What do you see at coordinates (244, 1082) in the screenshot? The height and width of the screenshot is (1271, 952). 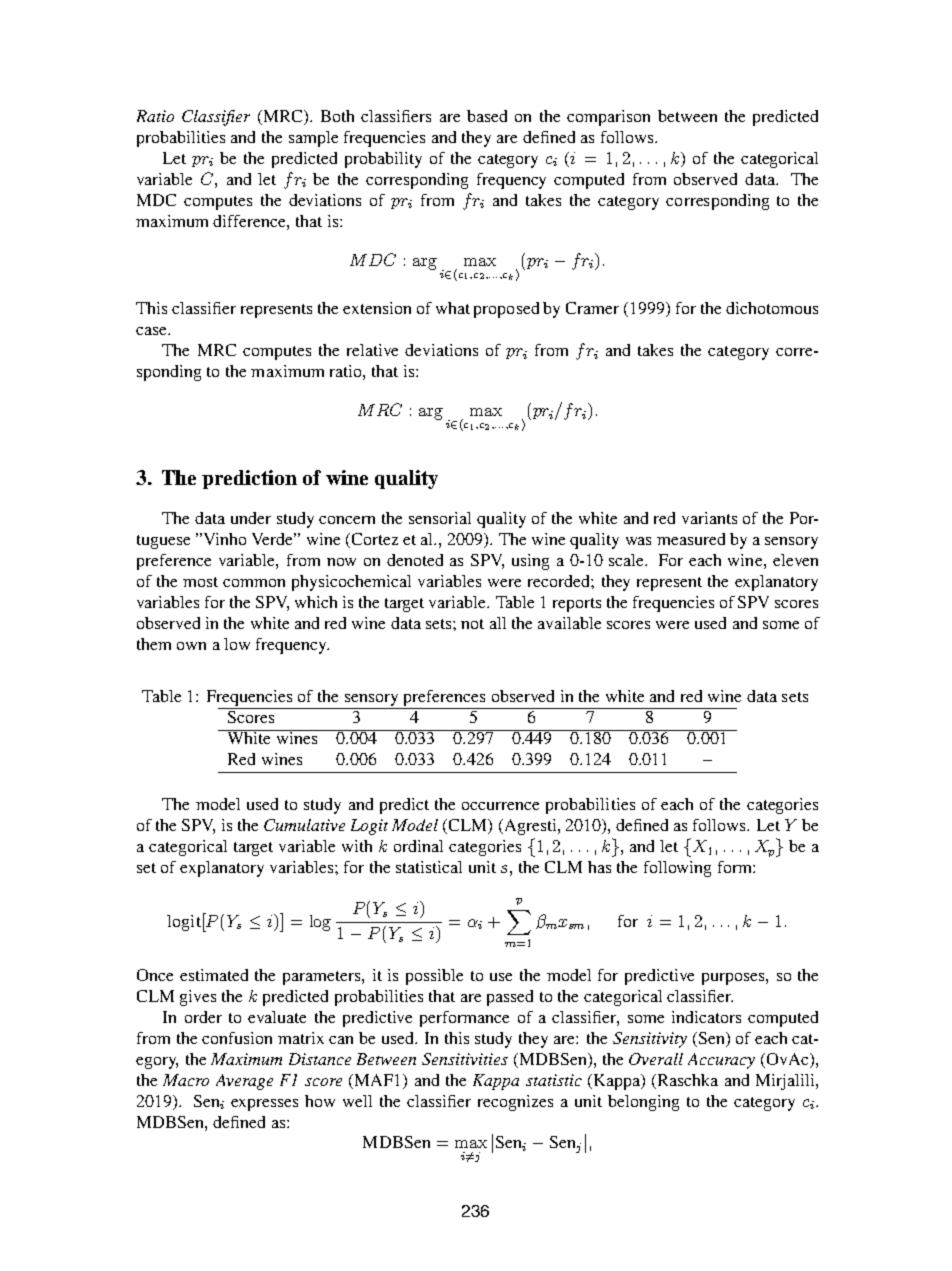 I see `Average` at bounding box center [244, 1082].
